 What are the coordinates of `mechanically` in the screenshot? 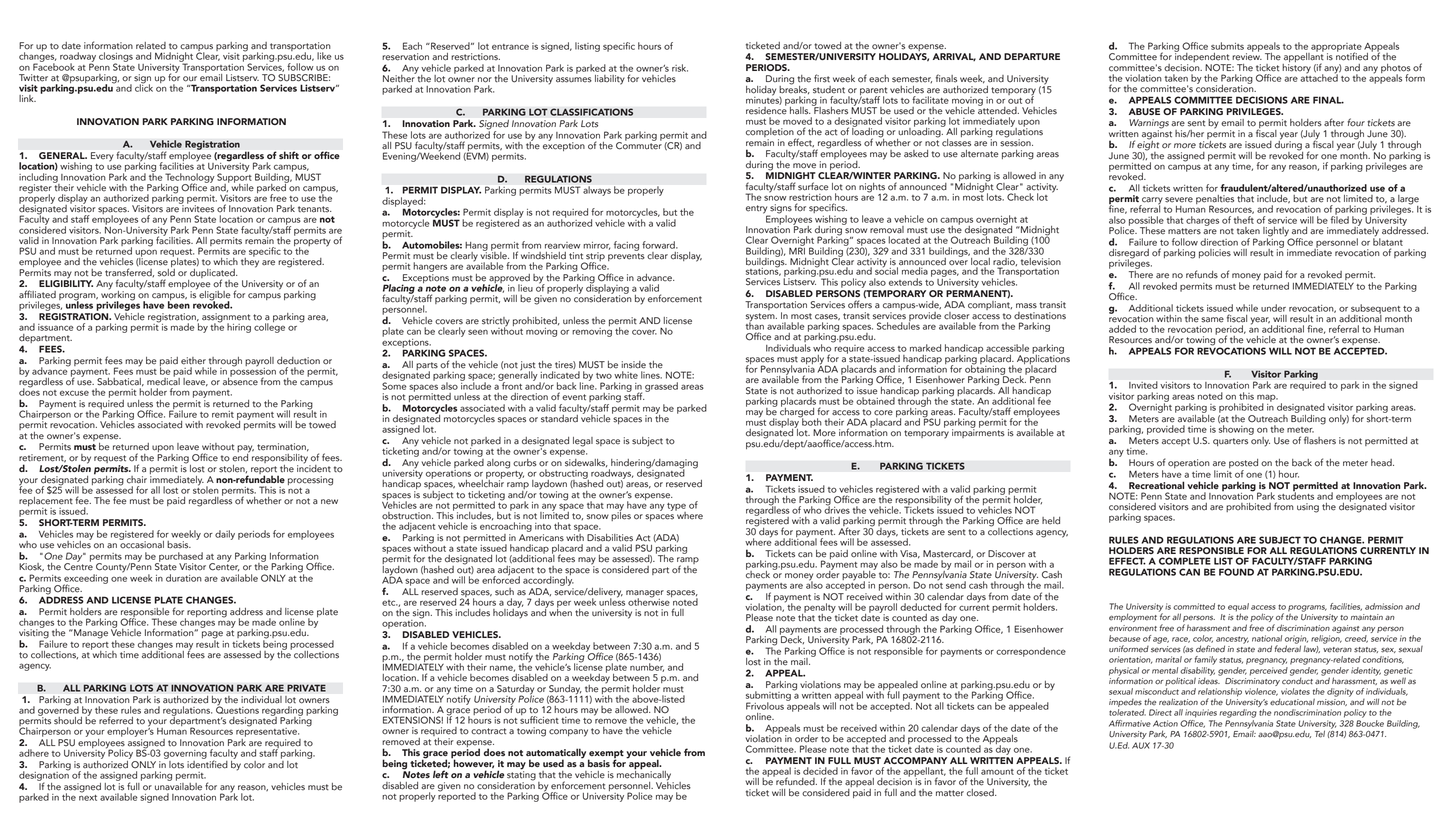 It's located at (645, 776).
